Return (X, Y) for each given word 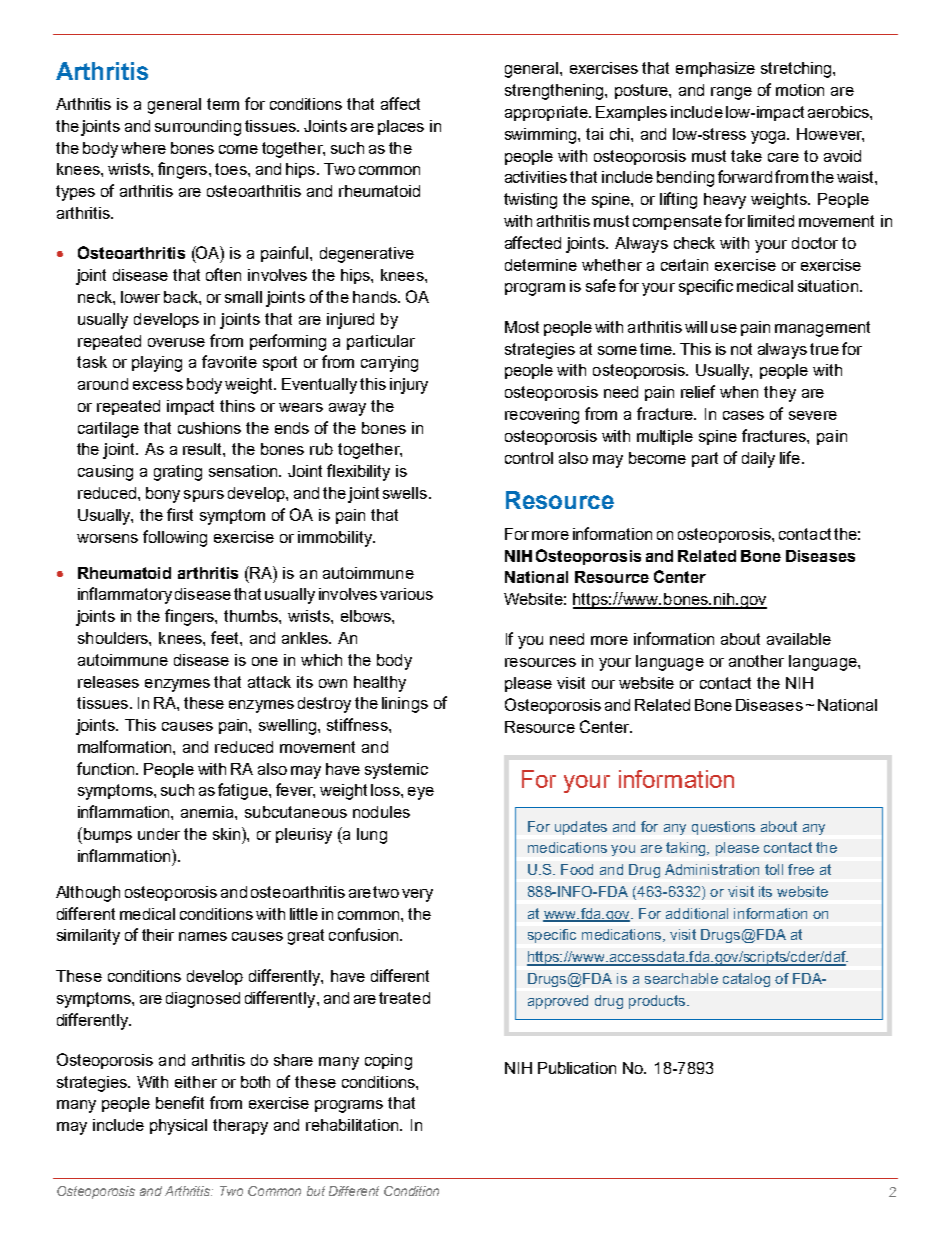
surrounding (198, 128)
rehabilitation (353, 1125)
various (406, 594)
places (401, 127)
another (756, 661)
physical (178, 1127)
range (731, 93)
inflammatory (125, 595)
